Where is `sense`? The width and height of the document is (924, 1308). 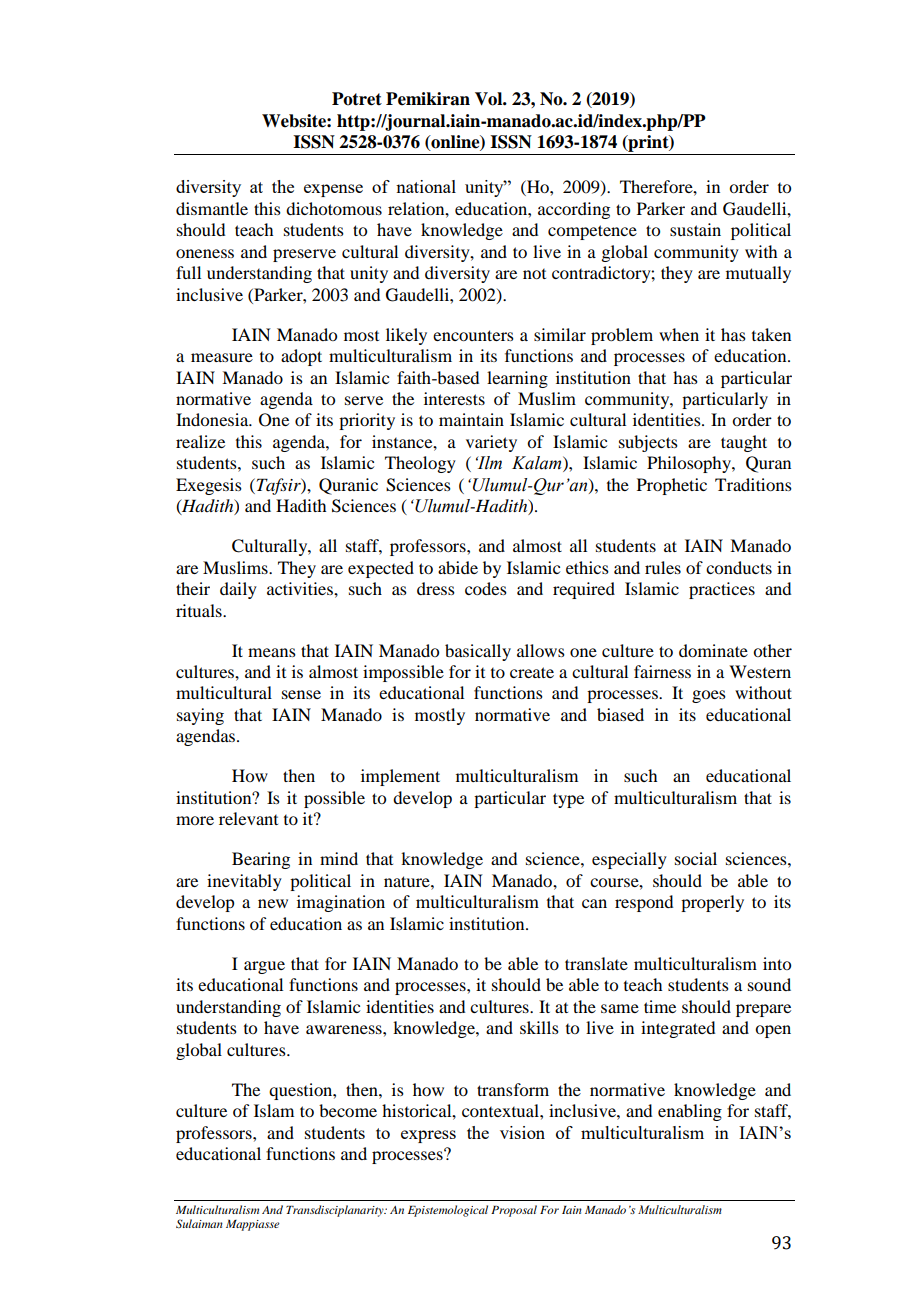 sense is located at coordinates (301, 694).
